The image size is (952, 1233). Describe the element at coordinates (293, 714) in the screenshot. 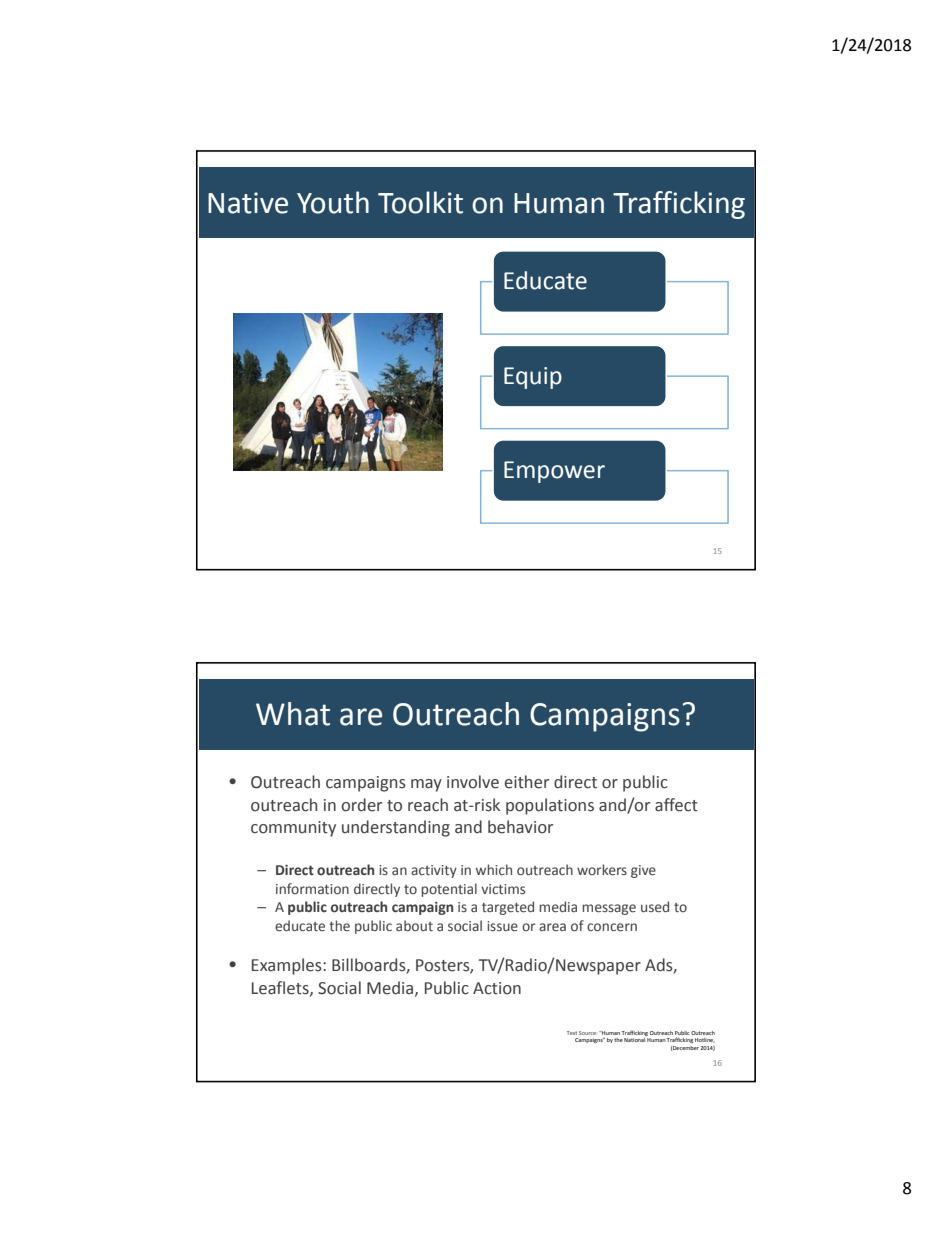

I see `What` at that location.
